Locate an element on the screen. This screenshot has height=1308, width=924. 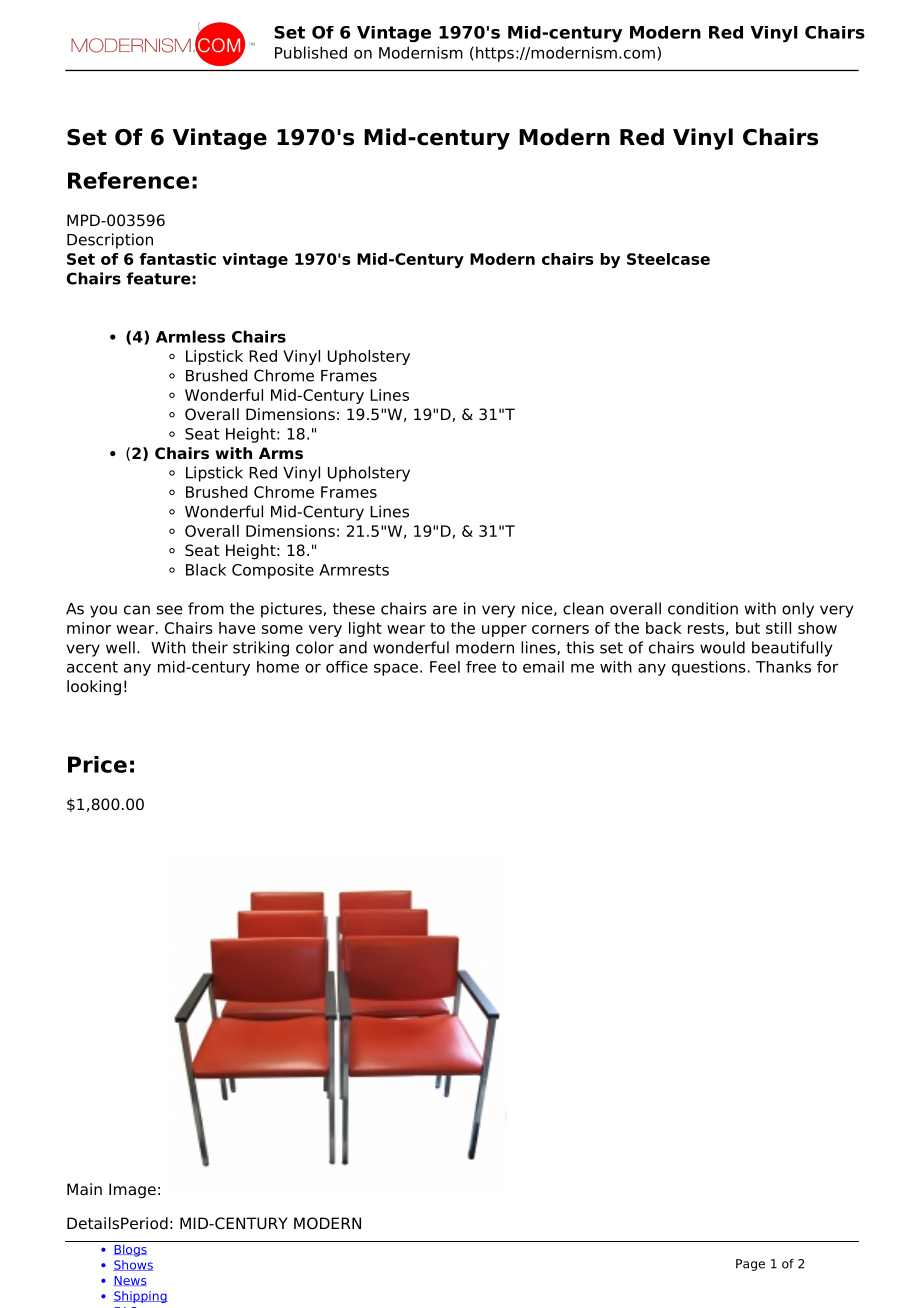
Page is located at coordinates (750, 1265).
